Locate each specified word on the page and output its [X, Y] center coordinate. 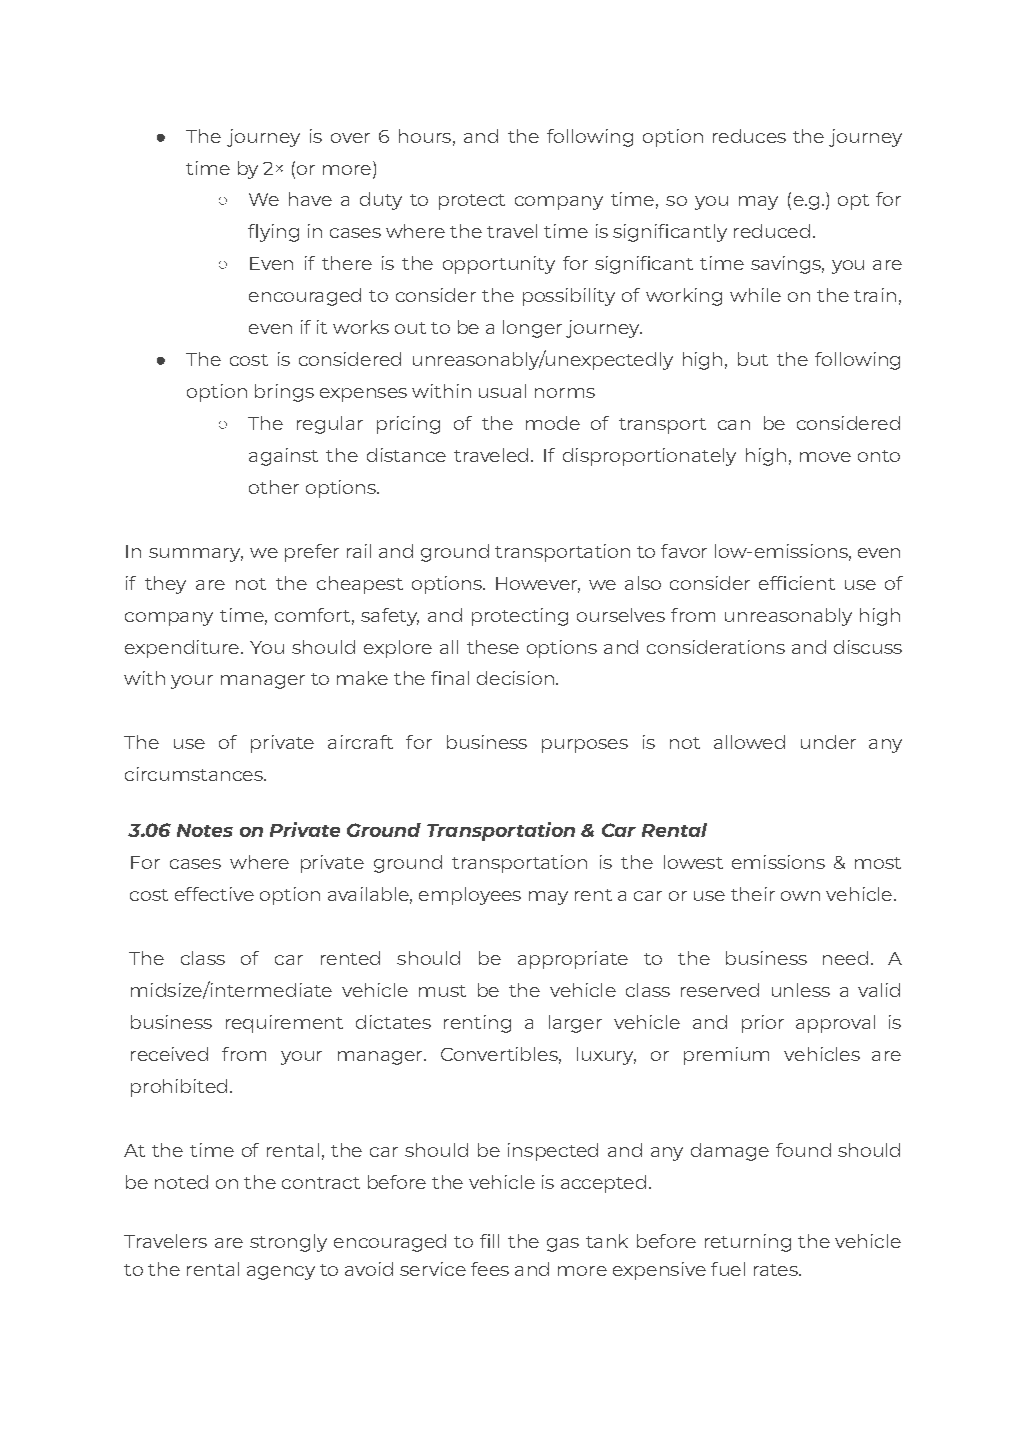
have [310, 199]
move [825, 457]
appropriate [573, 960]
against [283, 457]
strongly [288, 1243]
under [828, 742]
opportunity [499, 265]
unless [801, 990]
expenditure [182, 649]
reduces [749, 136]
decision [515, 678]
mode [553, 423]
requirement [284, 1024]
